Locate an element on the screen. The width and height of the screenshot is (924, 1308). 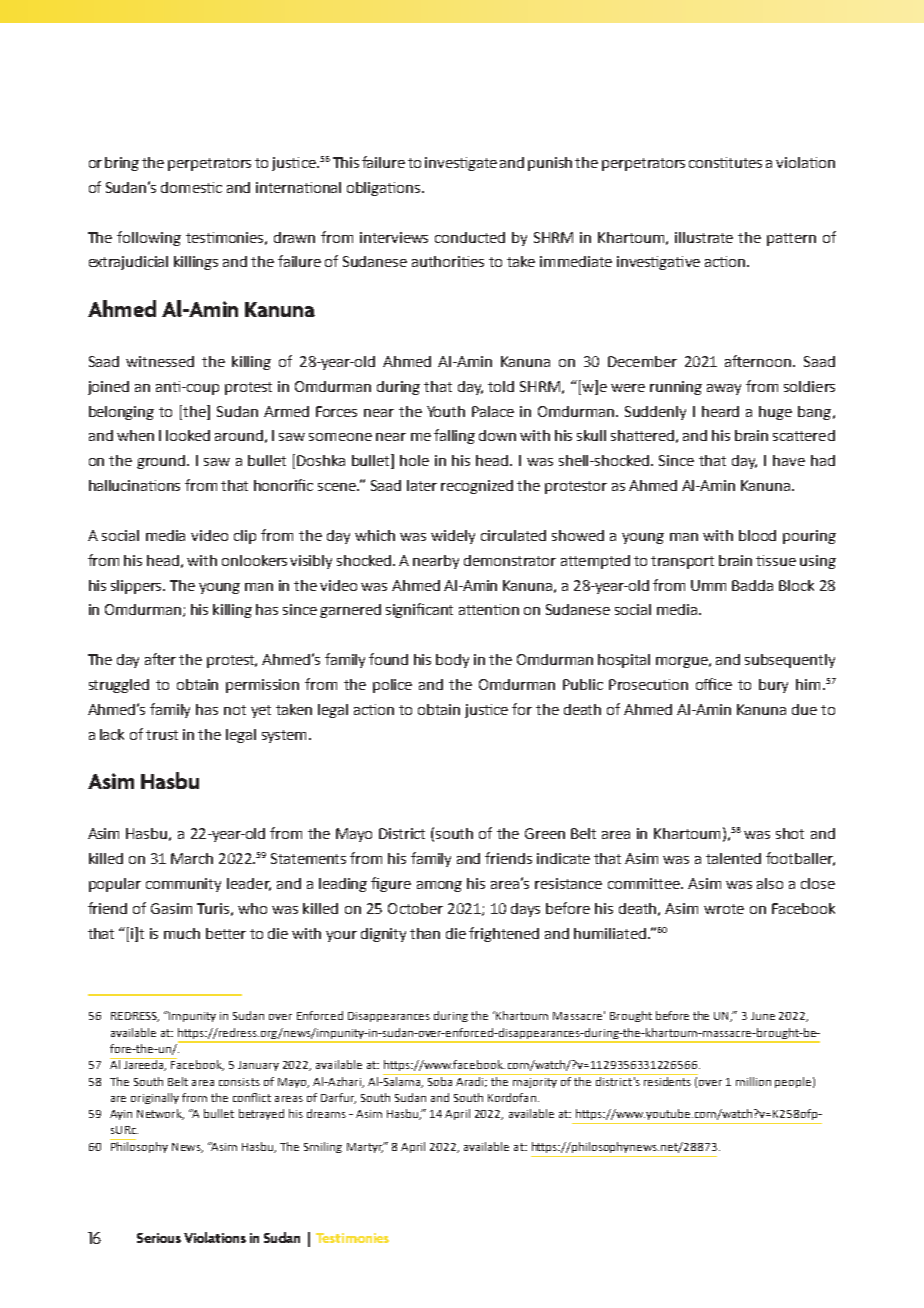
domestic is located at coordinates (191, 187).
